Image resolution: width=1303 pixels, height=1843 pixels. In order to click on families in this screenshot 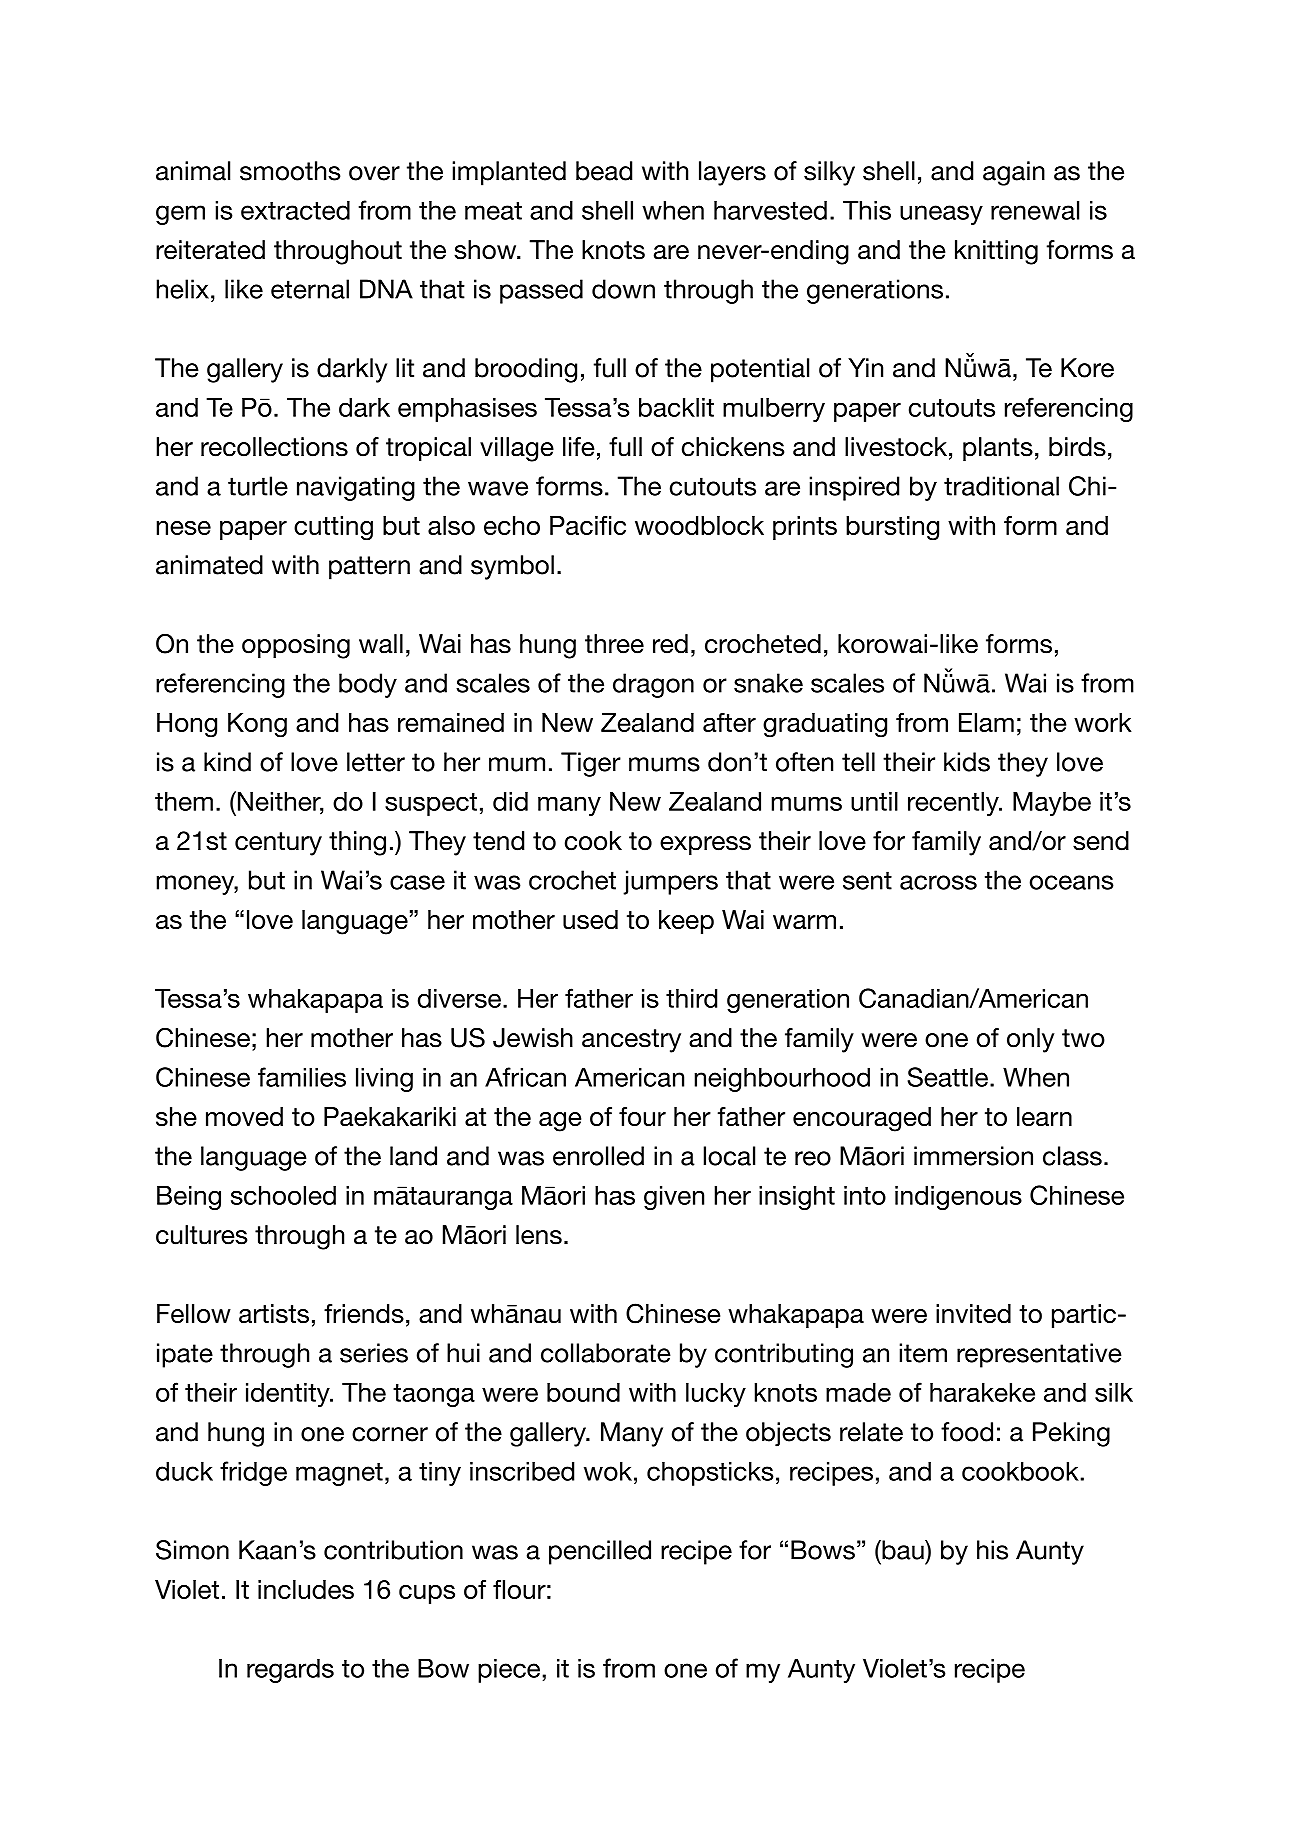, I will do `click(302, 1077)`.
